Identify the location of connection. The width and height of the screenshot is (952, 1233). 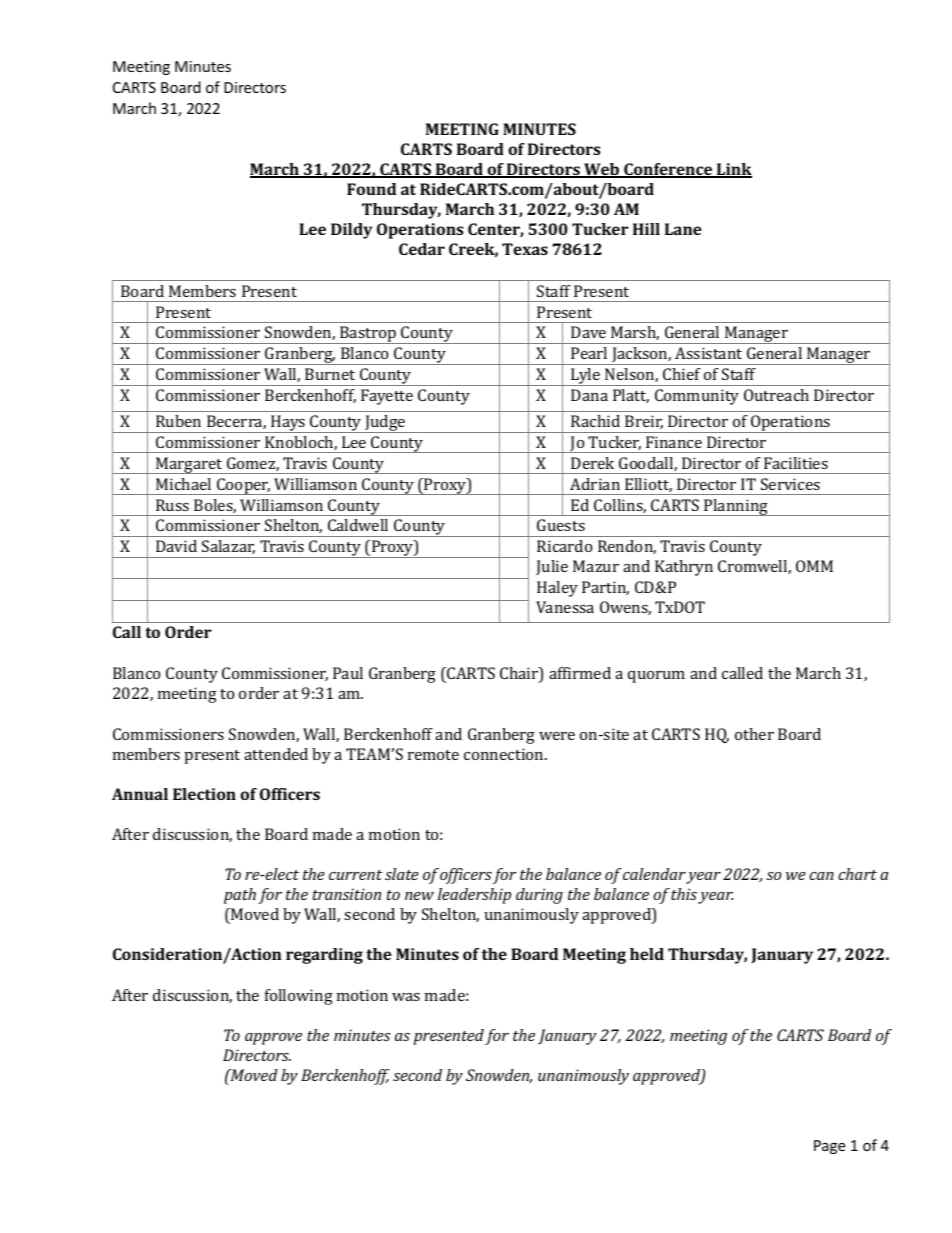
(505, 754).
